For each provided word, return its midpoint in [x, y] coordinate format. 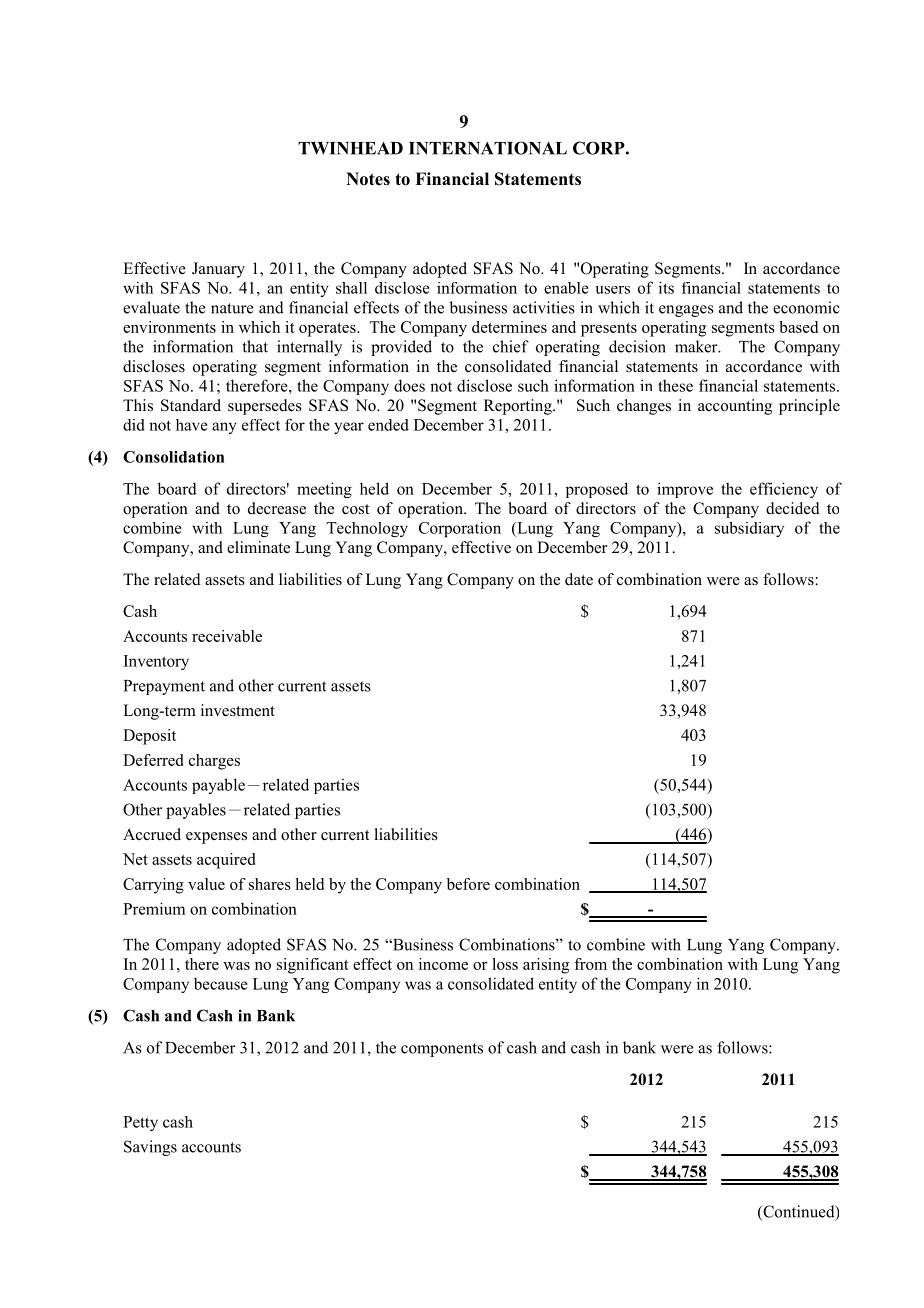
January [218, 270]
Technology [367, 529]
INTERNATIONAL [488, 148]
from [590, 964]
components [442, 1050]
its [666, 287]
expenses [216, 838]
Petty [140, 1123]
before [468, 884]
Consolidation [174, 457]
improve [685, 490]
